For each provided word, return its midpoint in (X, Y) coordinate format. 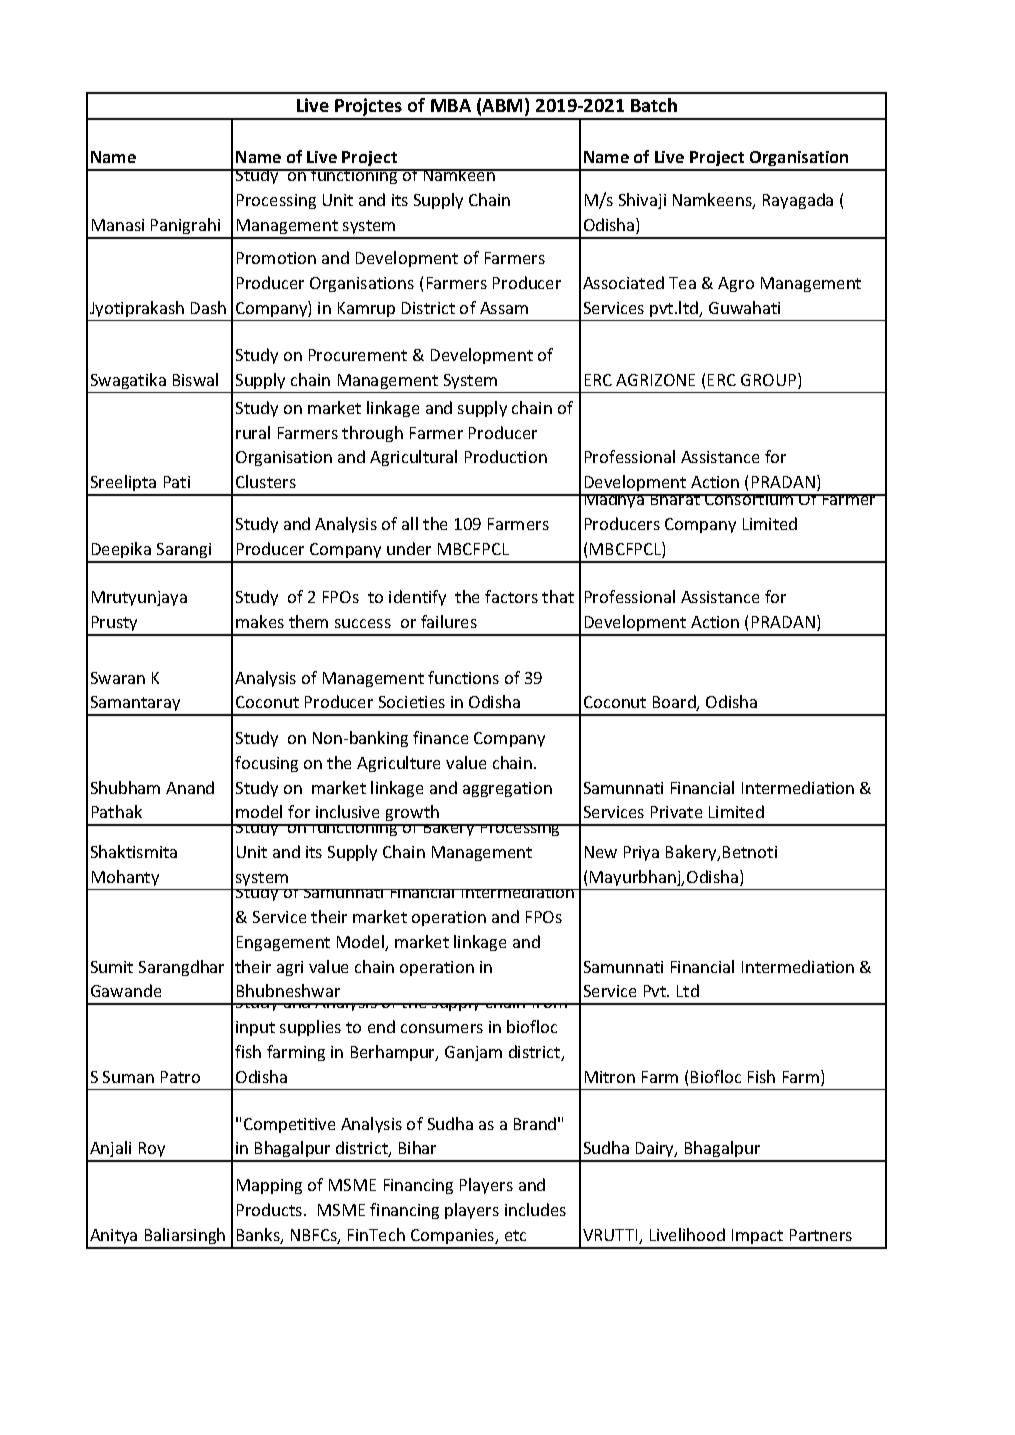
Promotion (276, 258)
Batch (654, 105)
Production (506, 456)
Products (271, 1209)
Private (676, 812)
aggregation (507, 789)
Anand (190, 787)
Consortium (749, 499)
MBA (451, 105)
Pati (177, 482)
